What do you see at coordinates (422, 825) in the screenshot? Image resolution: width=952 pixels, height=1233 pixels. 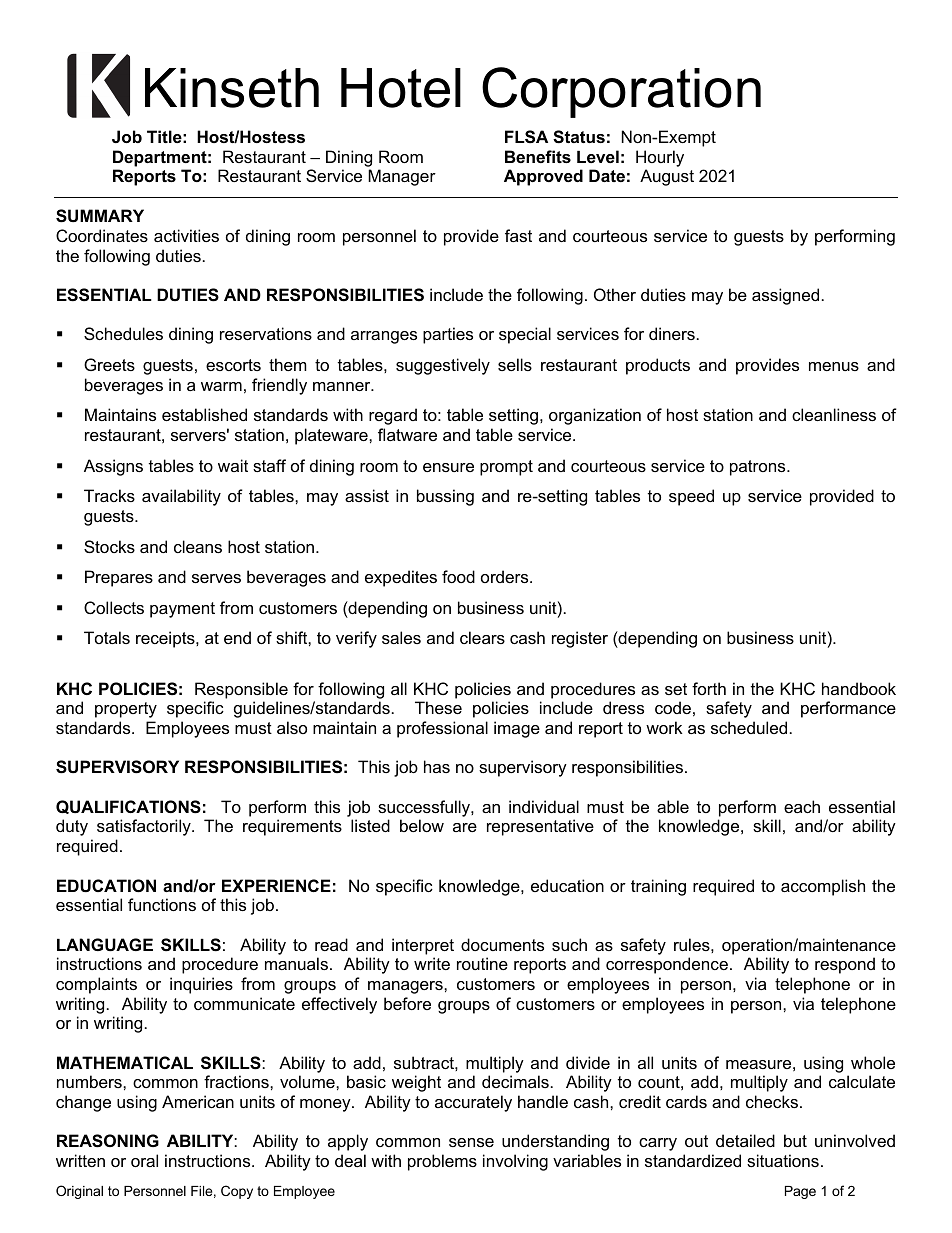 I see `below` at bounding box center [422, 825].
